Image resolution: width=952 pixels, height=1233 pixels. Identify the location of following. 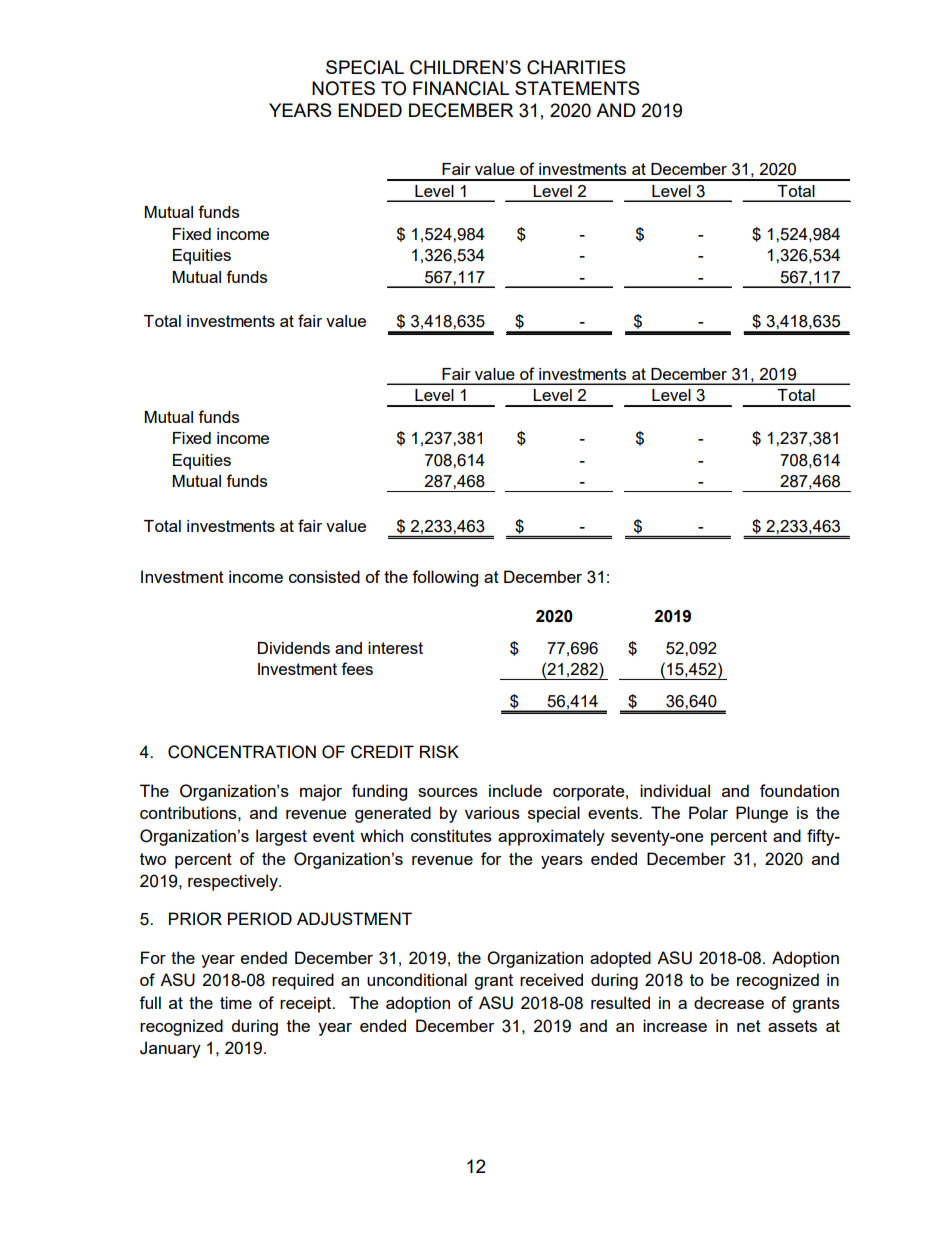
(445, 578).
